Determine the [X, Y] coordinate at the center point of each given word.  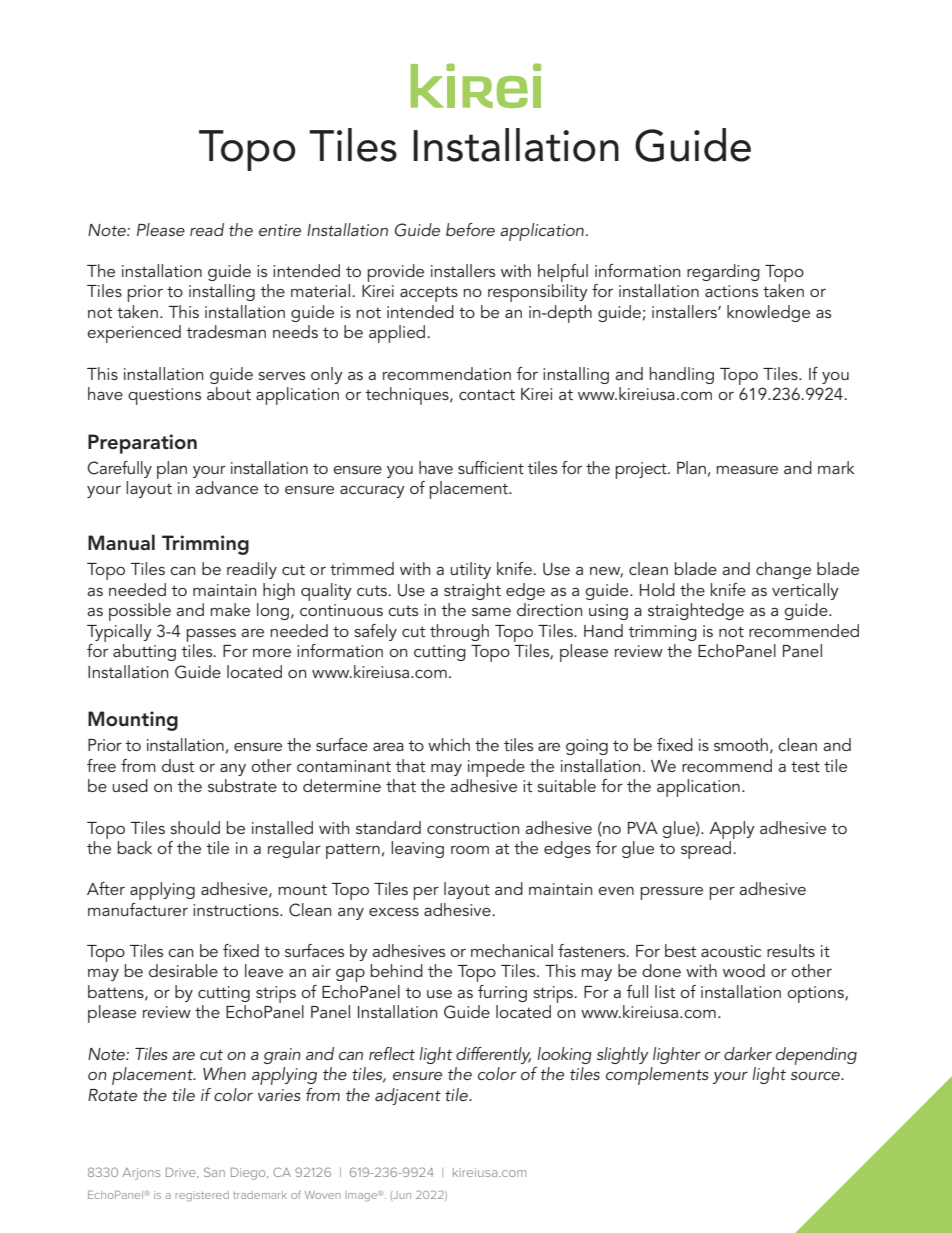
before [470, 229]
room [470, 850]
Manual [121, 542]
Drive [182, 1172]
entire [280, 230]
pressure [671, 893]
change [783, 570]
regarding [723, 272]
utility [470, 570]
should [195, 827]
